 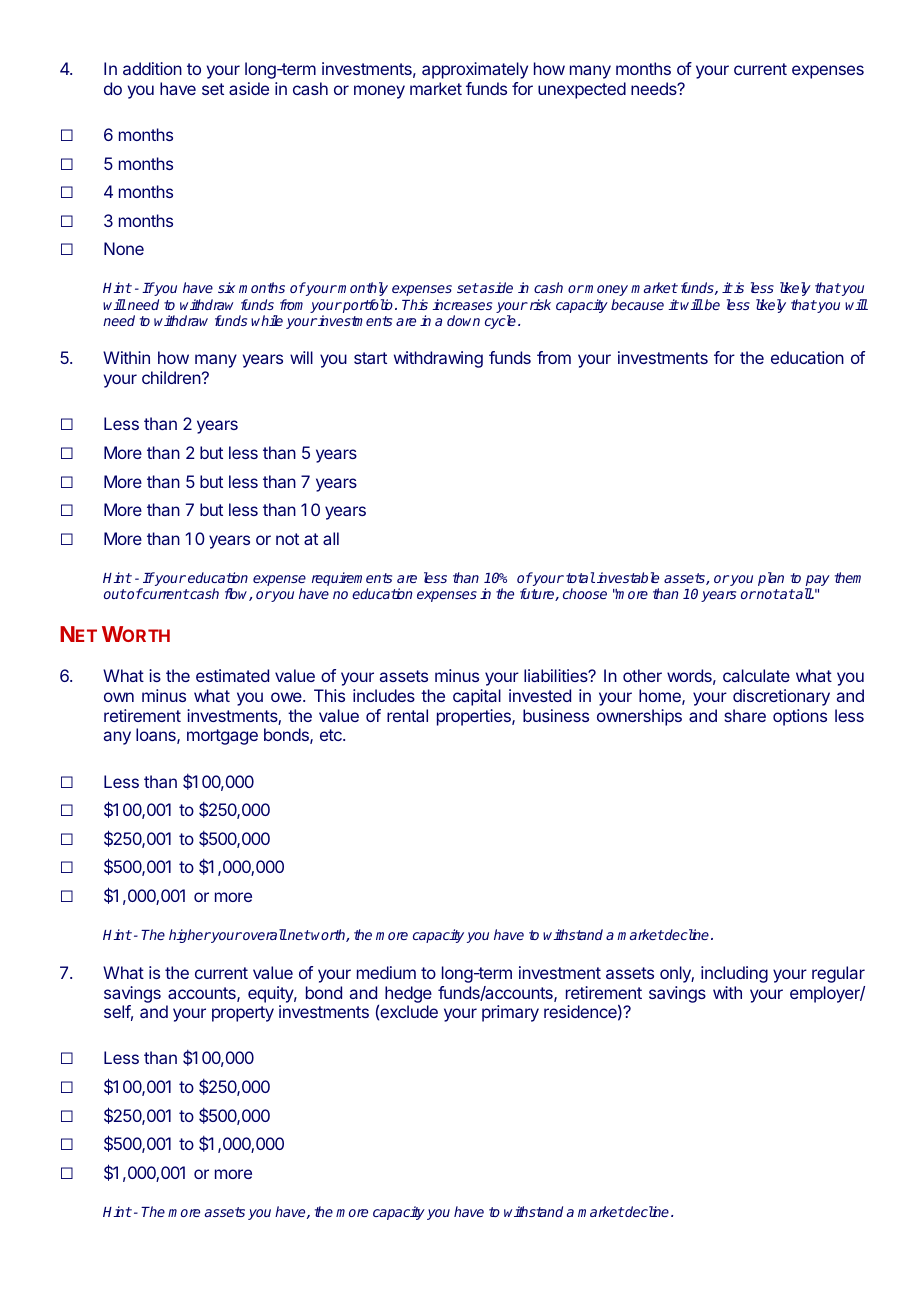 What do you see at coordinates (226, 287) in the screenshot?
I see `six` at bounding box center [226, 287].
